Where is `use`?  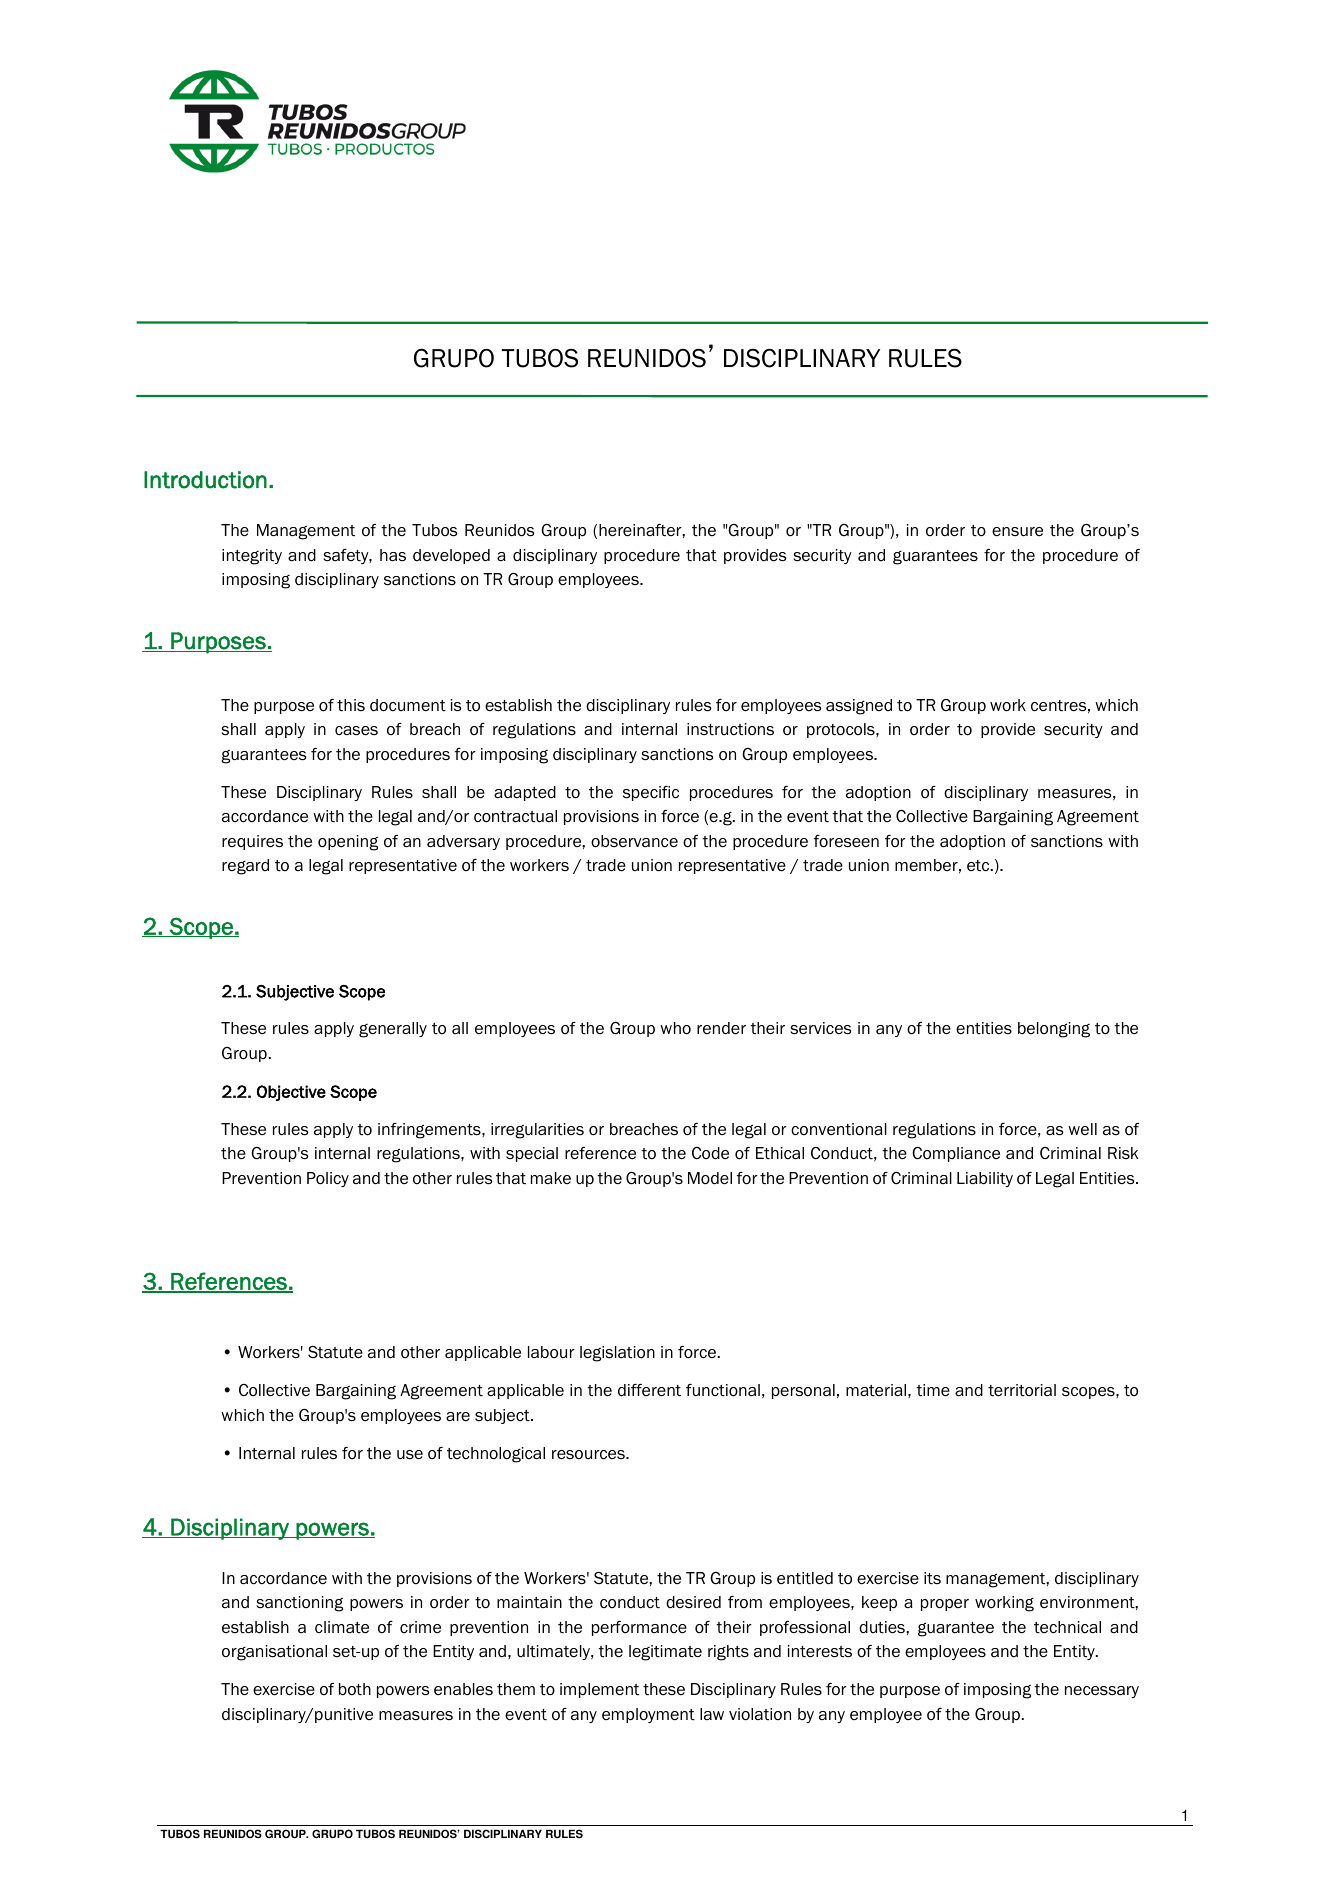
use is located at coordinates (410, 1455).
